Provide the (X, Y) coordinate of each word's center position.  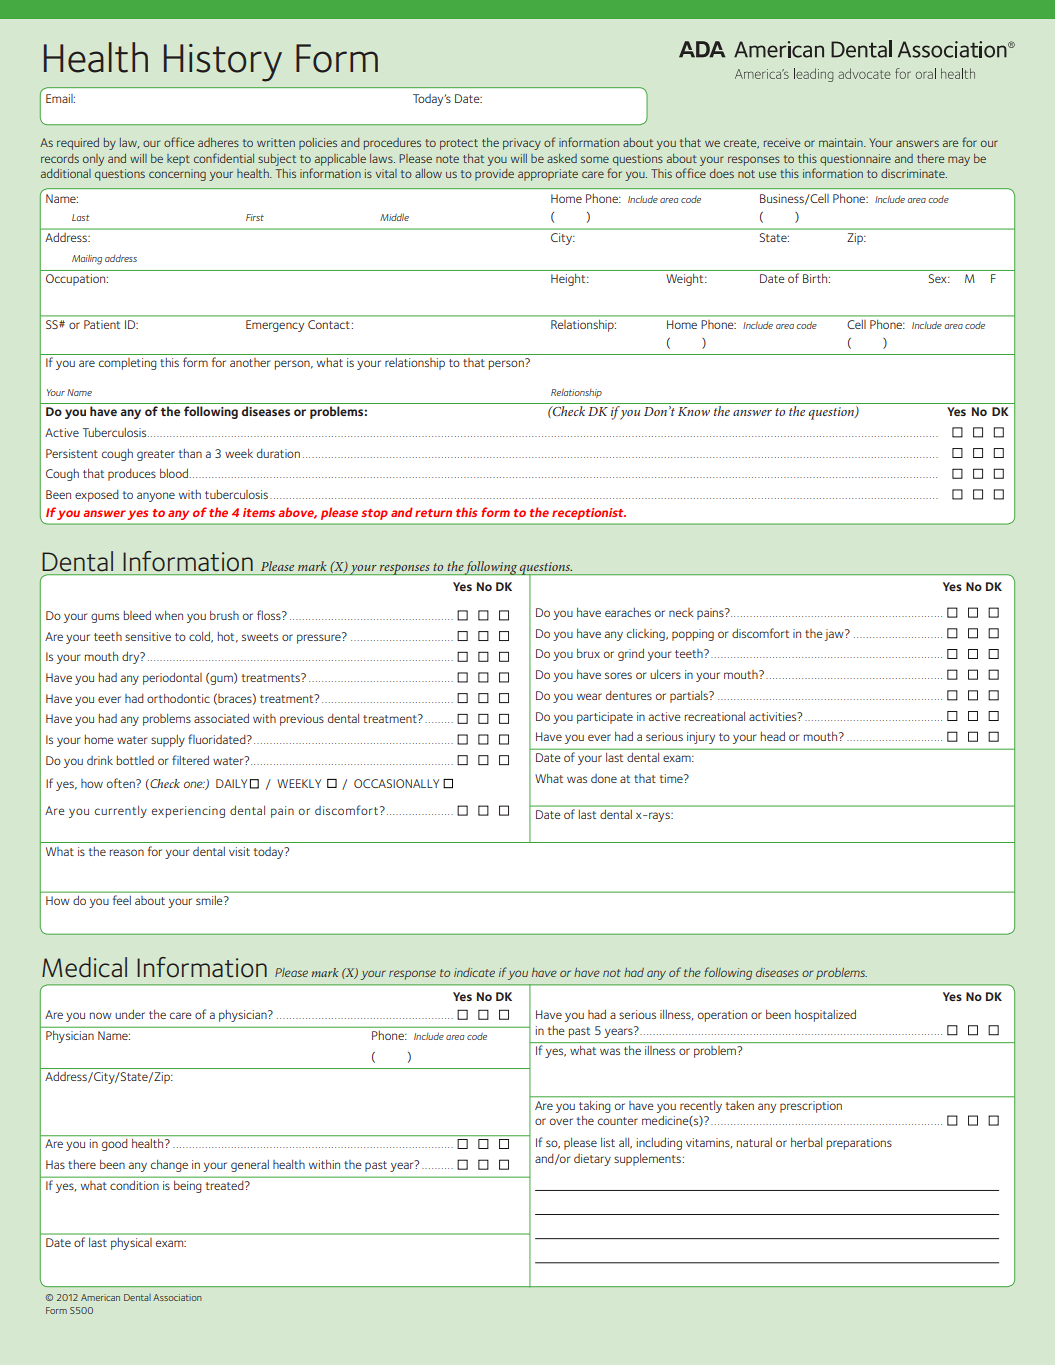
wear (589, 696)
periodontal (172, 678)
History (223, 63)
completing (128, 364)
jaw (835, 635)
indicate (474, 972)
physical (131, 1244)
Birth (816, 278)
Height (569, 280)
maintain (842, 142)
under (130, 1014)
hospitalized (825, 1015)
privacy (522, 144)
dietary (592, 1160)
